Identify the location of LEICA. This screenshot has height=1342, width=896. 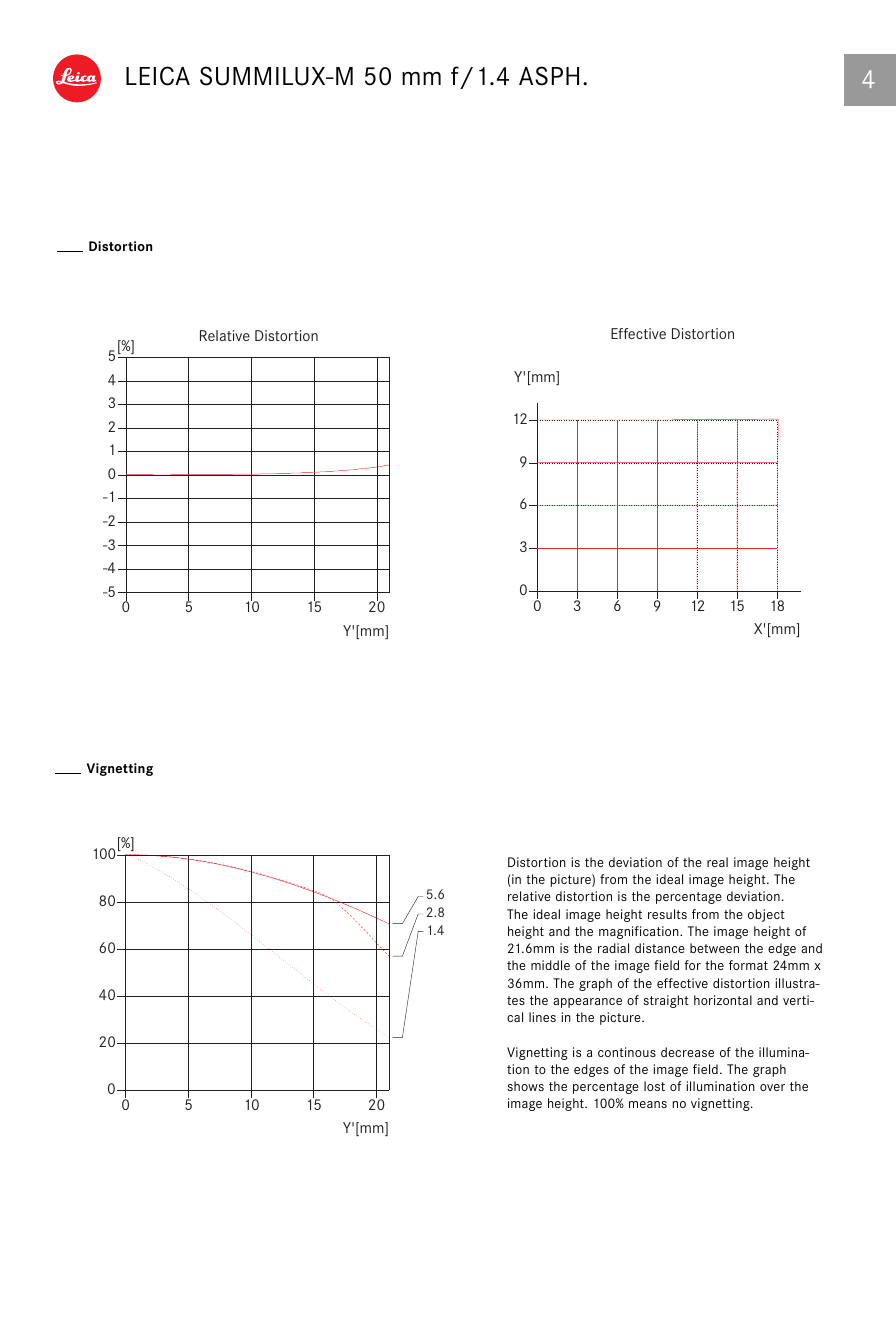
(158, 76).
